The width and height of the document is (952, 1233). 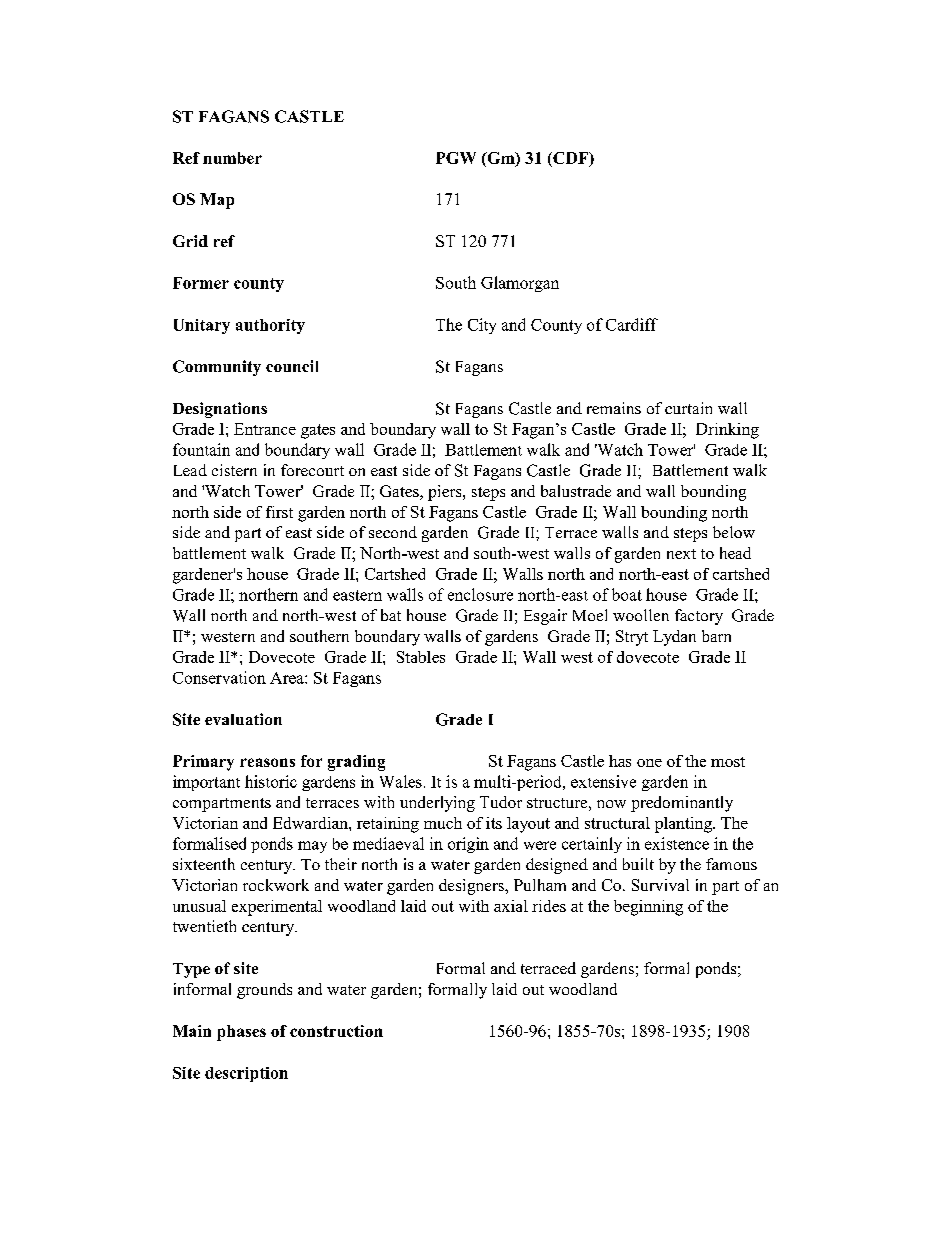 What do you see at coordinates (336, 1031) in the document?
I see `construction` at bounding box center [336, 1031].
